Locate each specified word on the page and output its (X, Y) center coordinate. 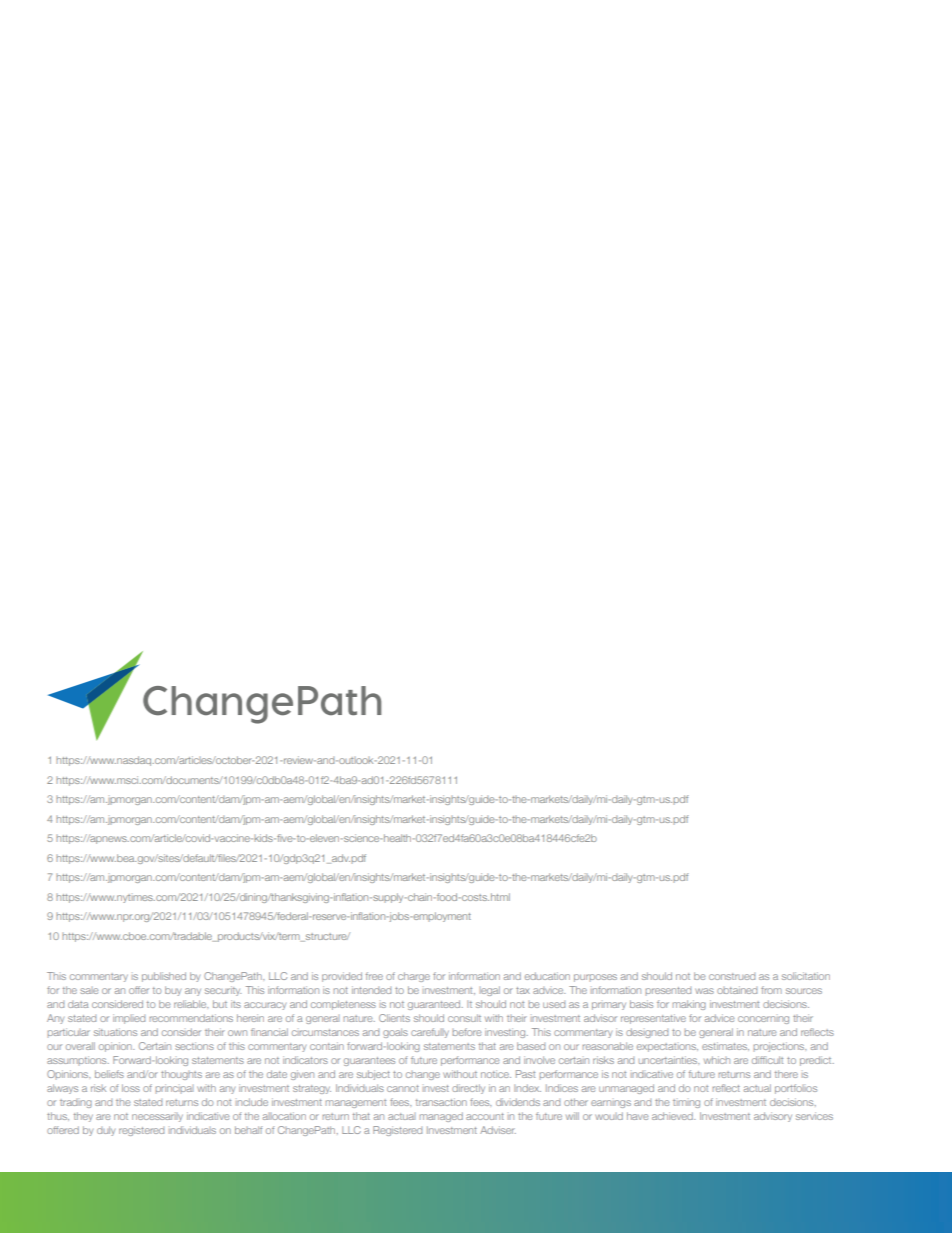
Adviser (498, 1130)
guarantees (369, 1061)
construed (732, 976)
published (164, 977)
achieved (673, 1116)
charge (414, 977)
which (717, 1060)
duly (106, 1131)
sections (194, 1046)
